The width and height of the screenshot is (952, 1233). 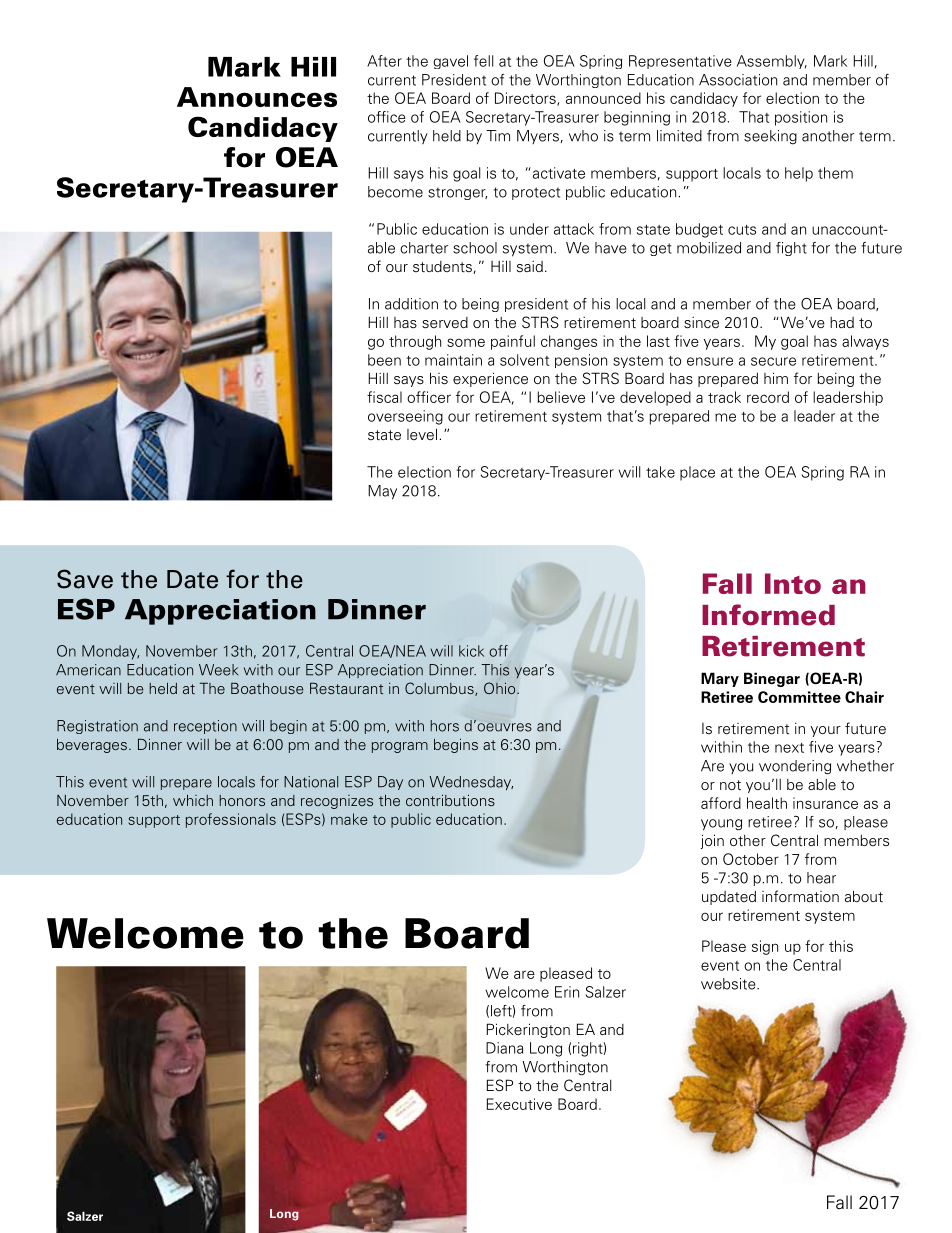 I want to click on Diana, so click(x=504, y=1048).
